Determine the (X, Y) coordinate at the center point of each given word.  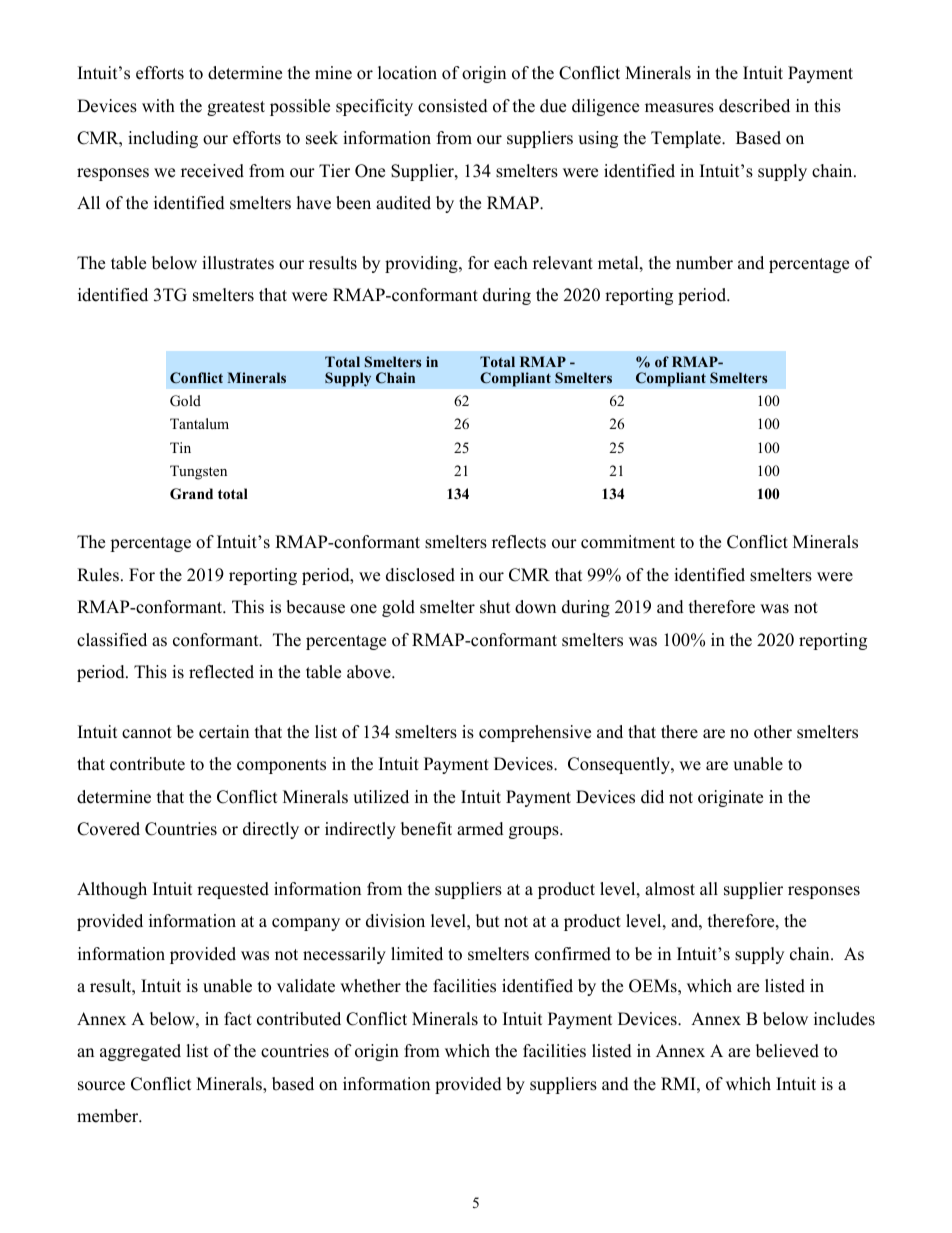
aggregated (140, 1052)
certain (224, 732)
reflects (519, 542)
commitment (628, 542)
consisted (453, 106)
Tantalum (199, 423)
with (158, 105)
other (773, 732)
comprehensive (535, 733)
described (754, 106)
